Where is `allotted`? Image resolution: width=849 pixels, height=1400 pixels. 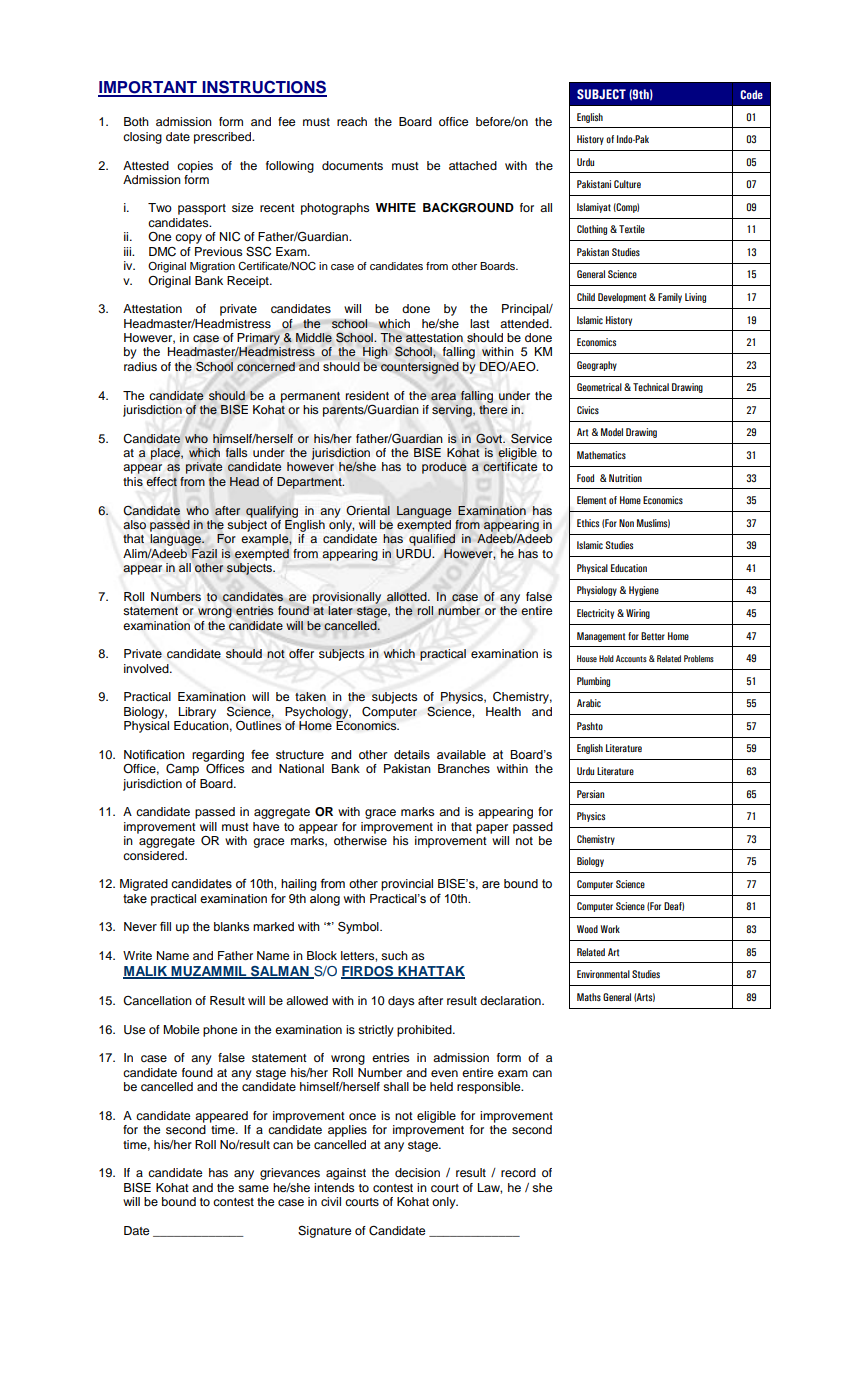 allotted is located at coordinates (408, 597).
